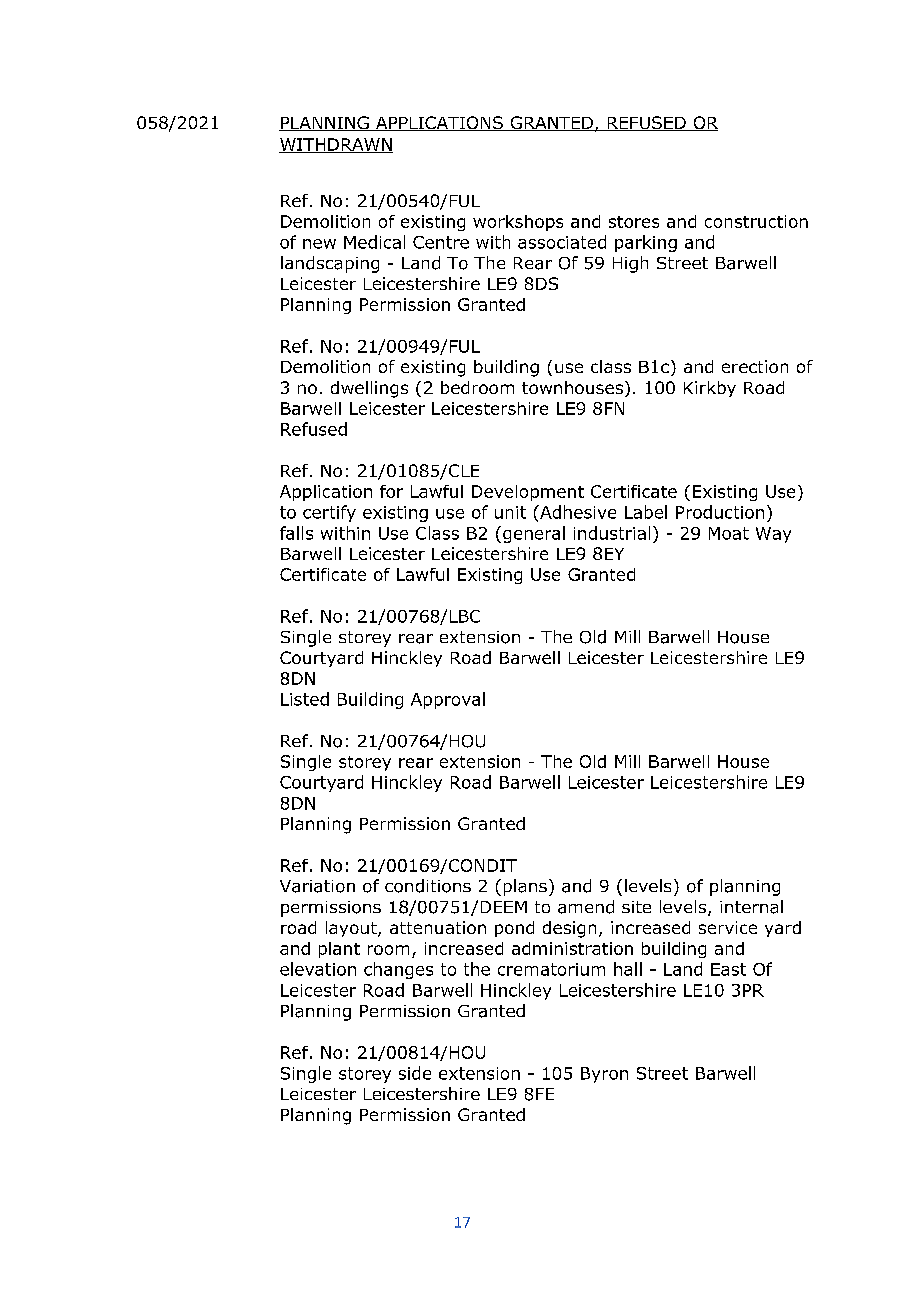  What do you see at coordinates (728, 969) in the screenshot?
I see `East` at bounding box center [728, 969].
